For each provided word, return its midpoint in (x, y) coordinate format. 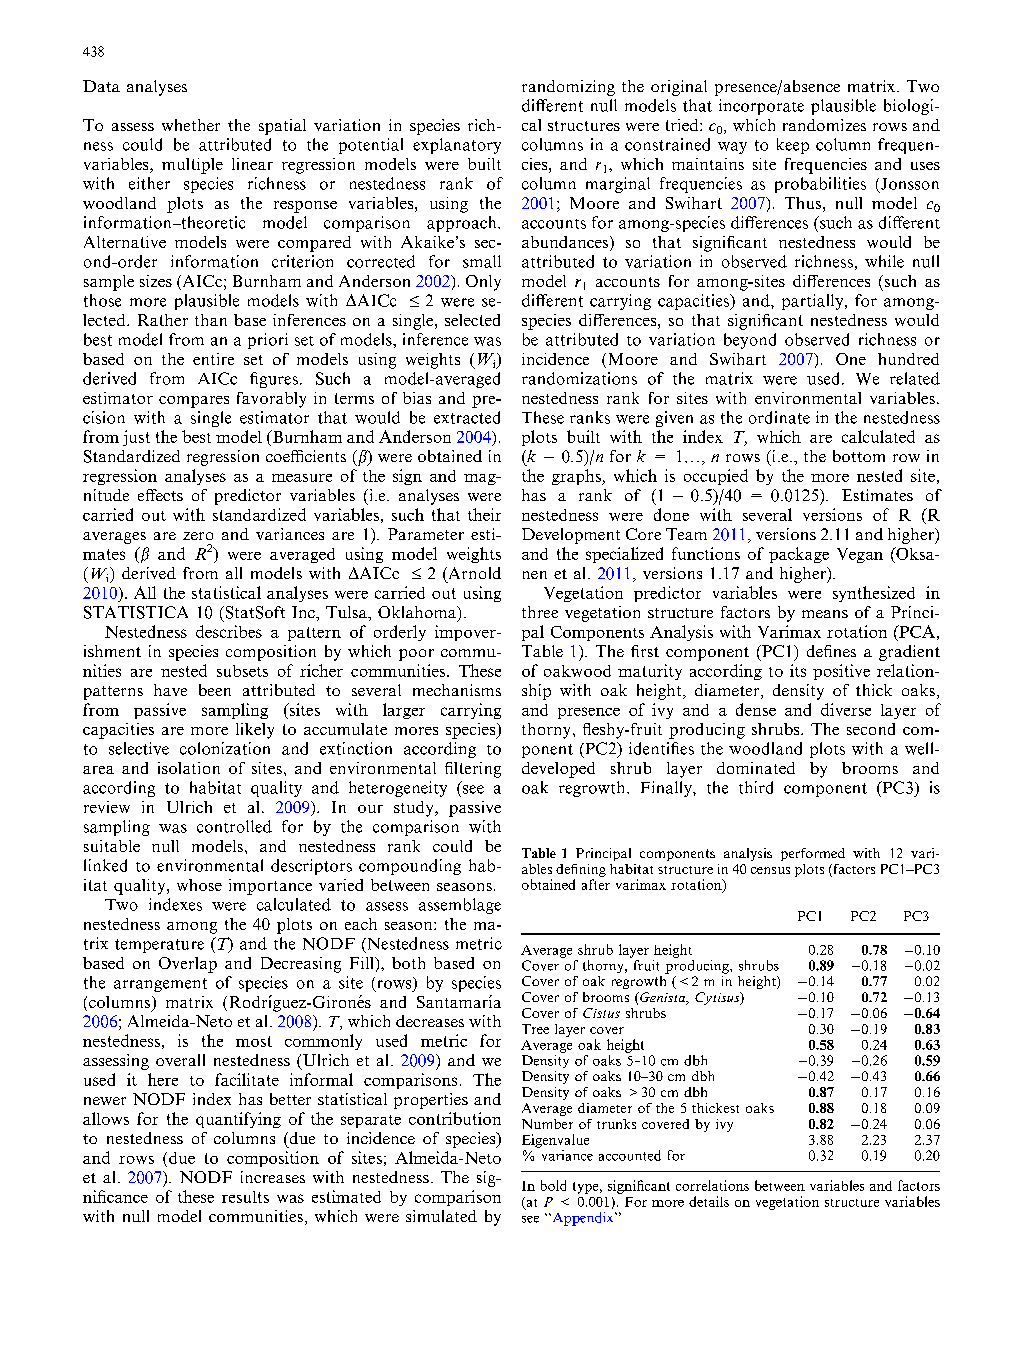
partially (814, 302)
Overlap (188, 965)
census (770, 870)
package (799, 555)
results (245, 1197)
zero (198, 536)
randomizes (824, 125)
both (408, 963)
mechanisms (457, 690)
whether (191, 125)
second (871, 729)
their (484, 514)
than (211, 320)
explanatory (457, 146)
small (482, 261)
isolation (189, 768)
